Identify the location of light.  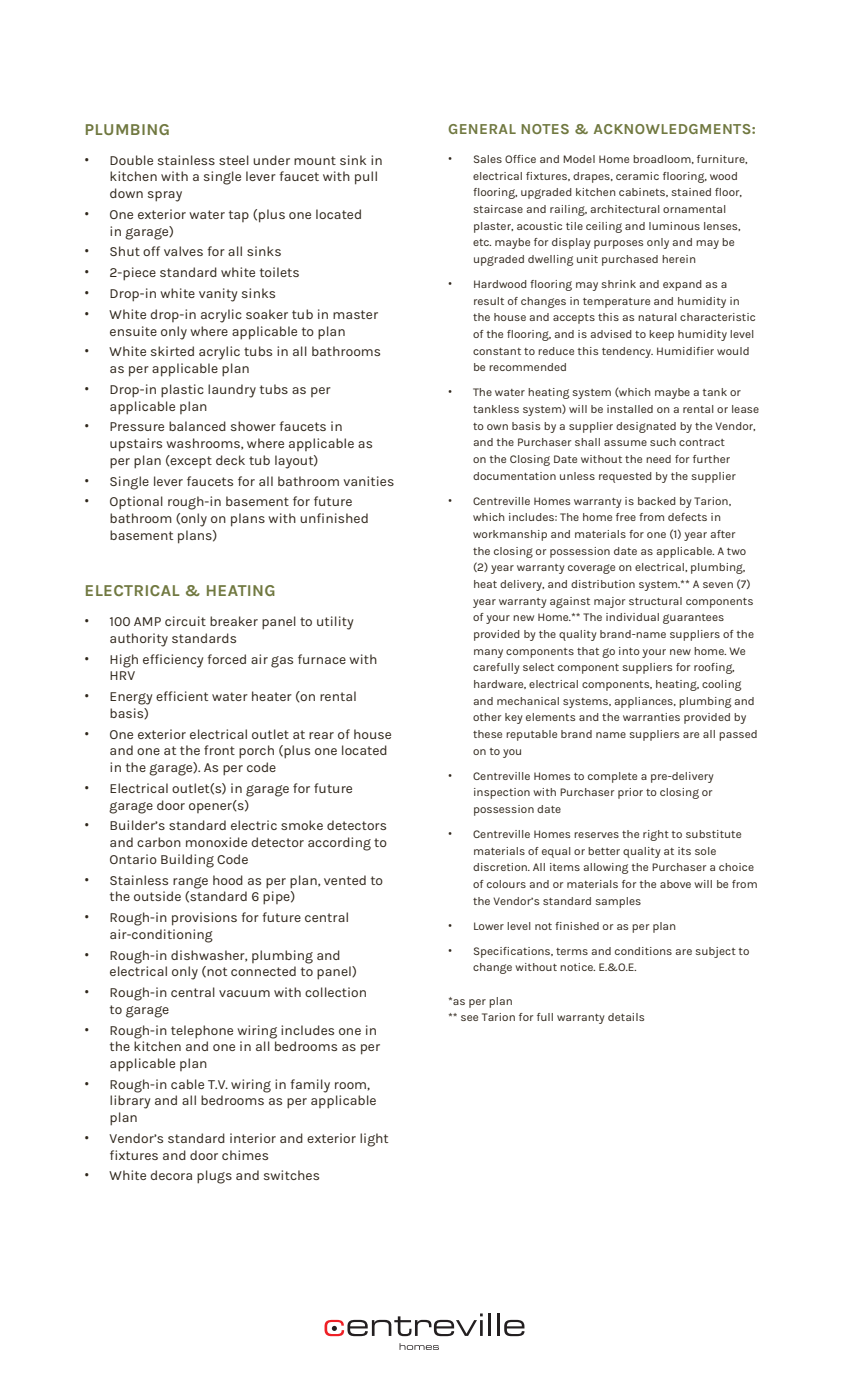
(374, 1140).
